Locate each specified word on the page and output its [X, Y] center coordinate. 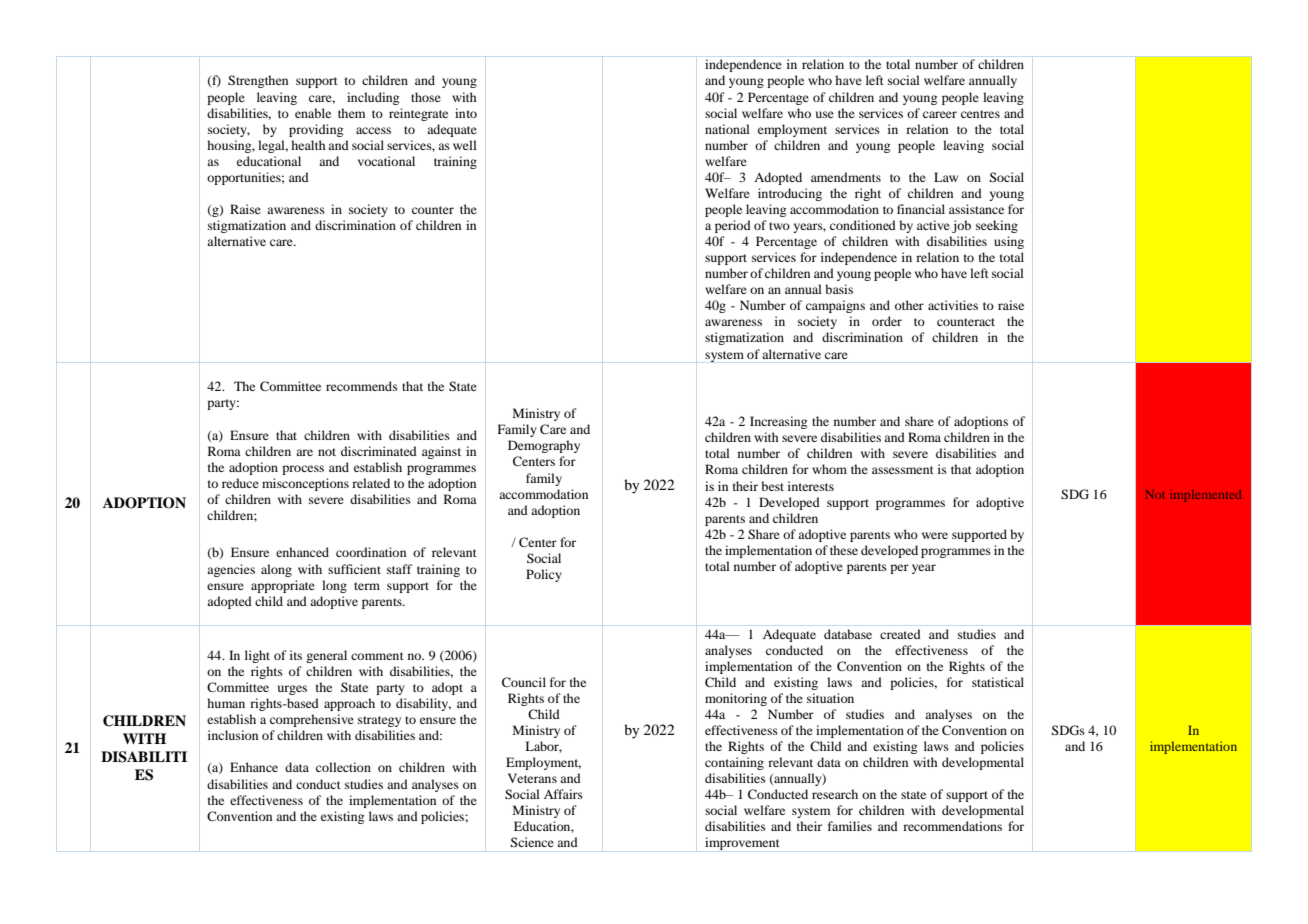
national [727, 129]
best [772, 486]
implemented [1205, 496]
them [351, 113]
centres [980, 114]
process [303, 470]
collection [343, 767]
